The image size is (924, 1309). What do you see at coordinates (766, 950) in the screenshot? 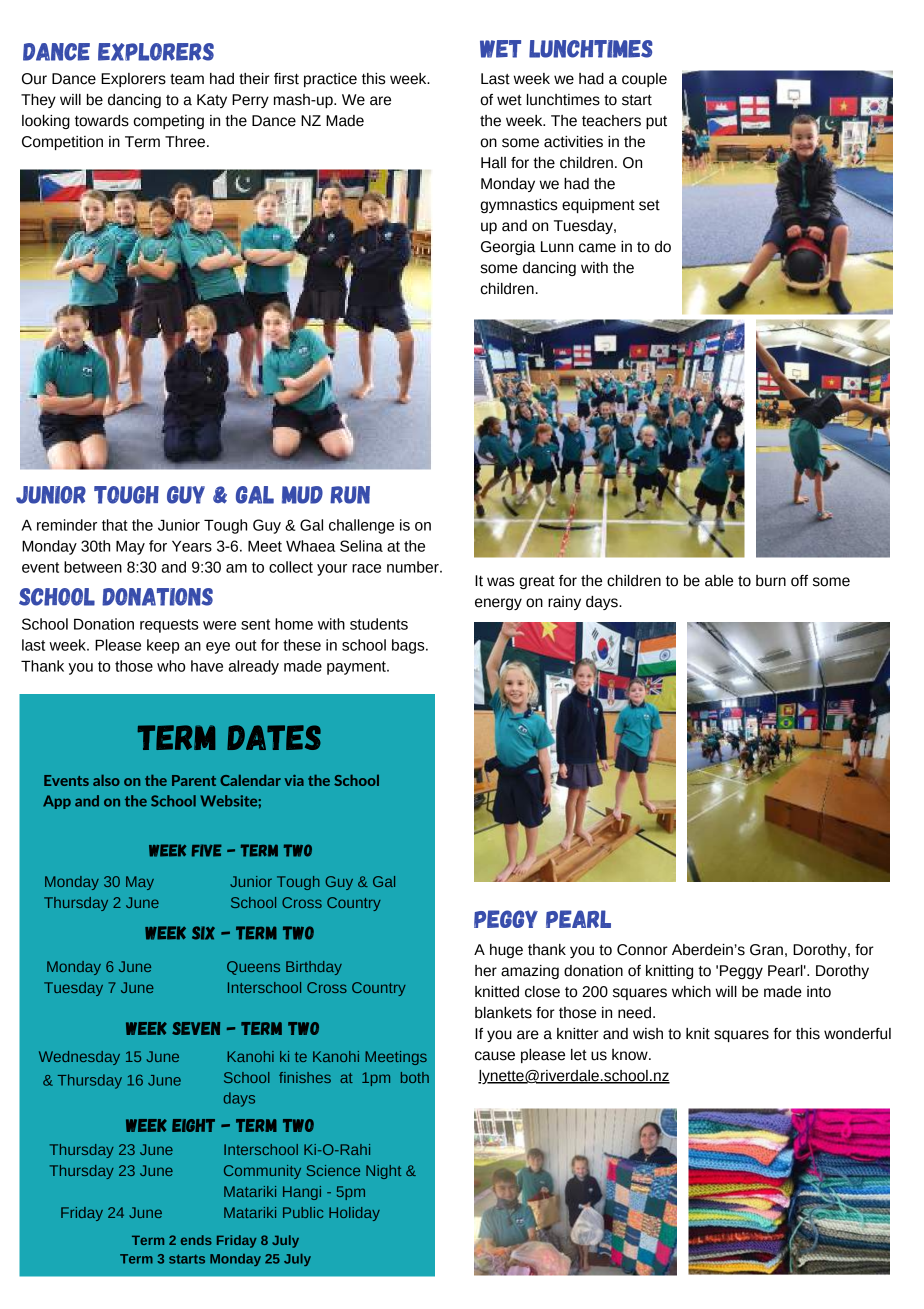
I see `Gran` at bounding box center [766, 950].
